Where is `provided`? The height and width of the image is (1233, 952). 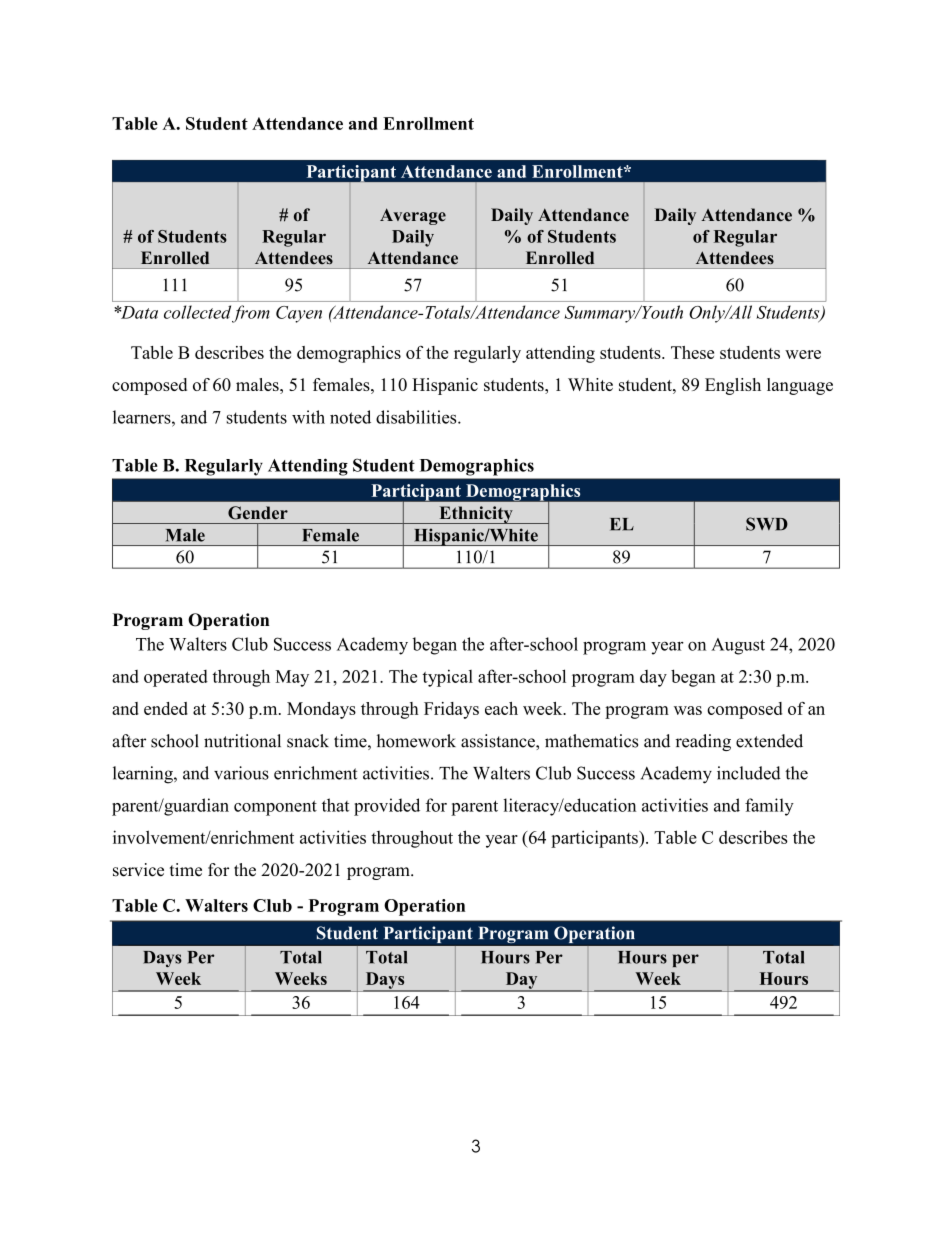
provided is located at coordinates (387, 807).
